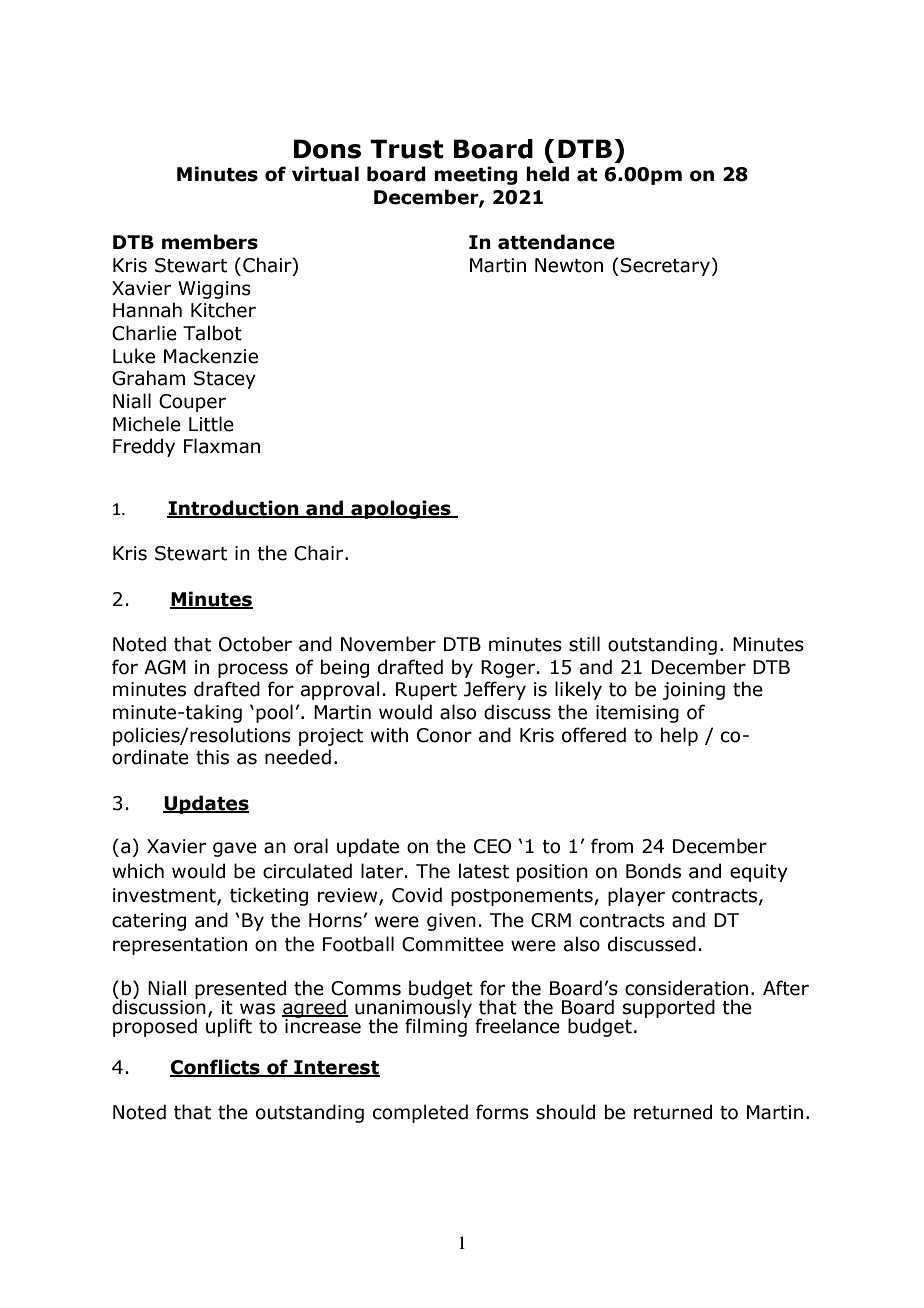 The image size is (924, 1308). What do you see at coordinates (509, 669) in the screenshot?
I see `Roger` at bounding box center [509, 669].
